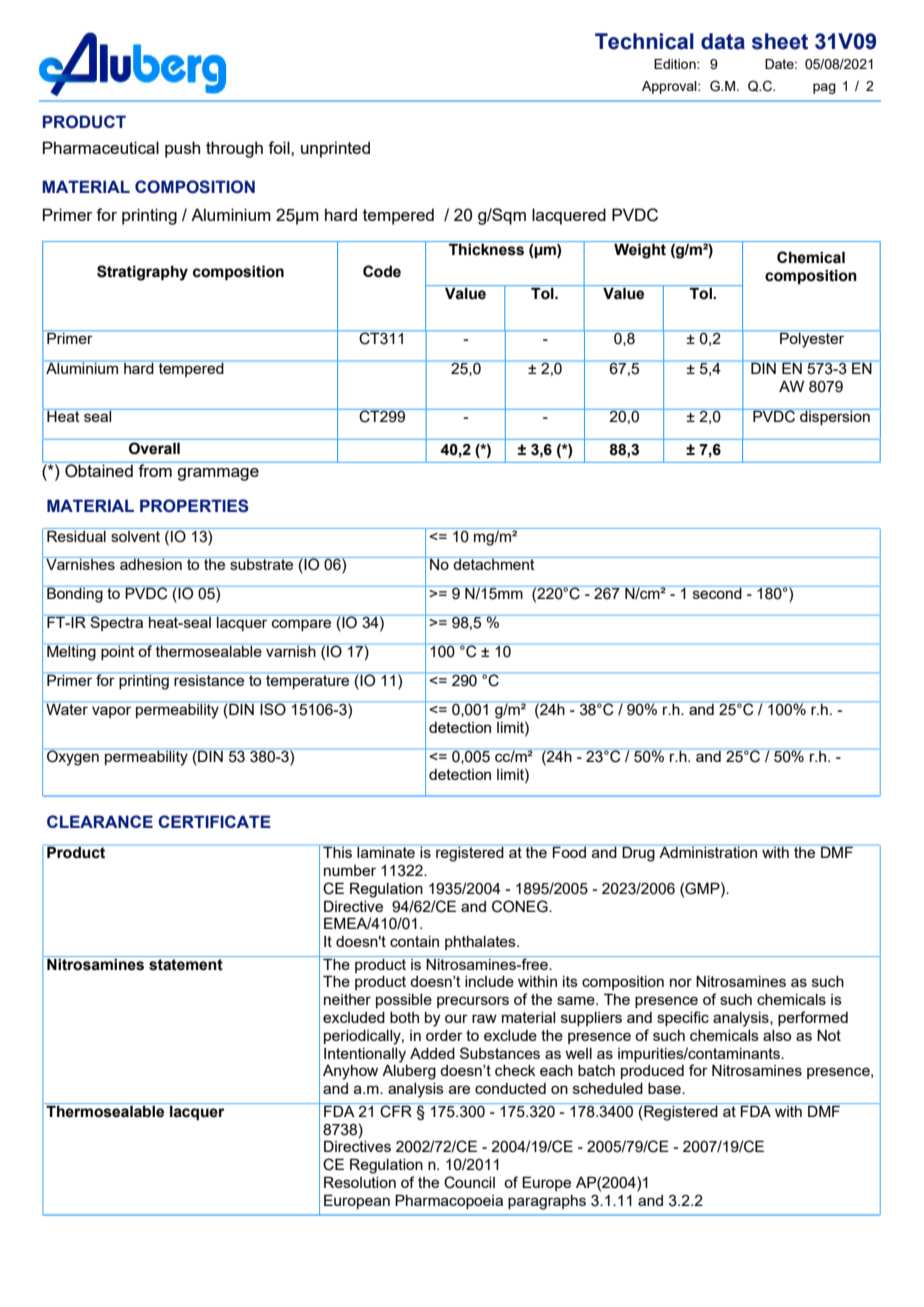 The image size is (924, 1307). Describe the element at coordinates (186, 963) in the screenshot. I see `statement` at that location.
